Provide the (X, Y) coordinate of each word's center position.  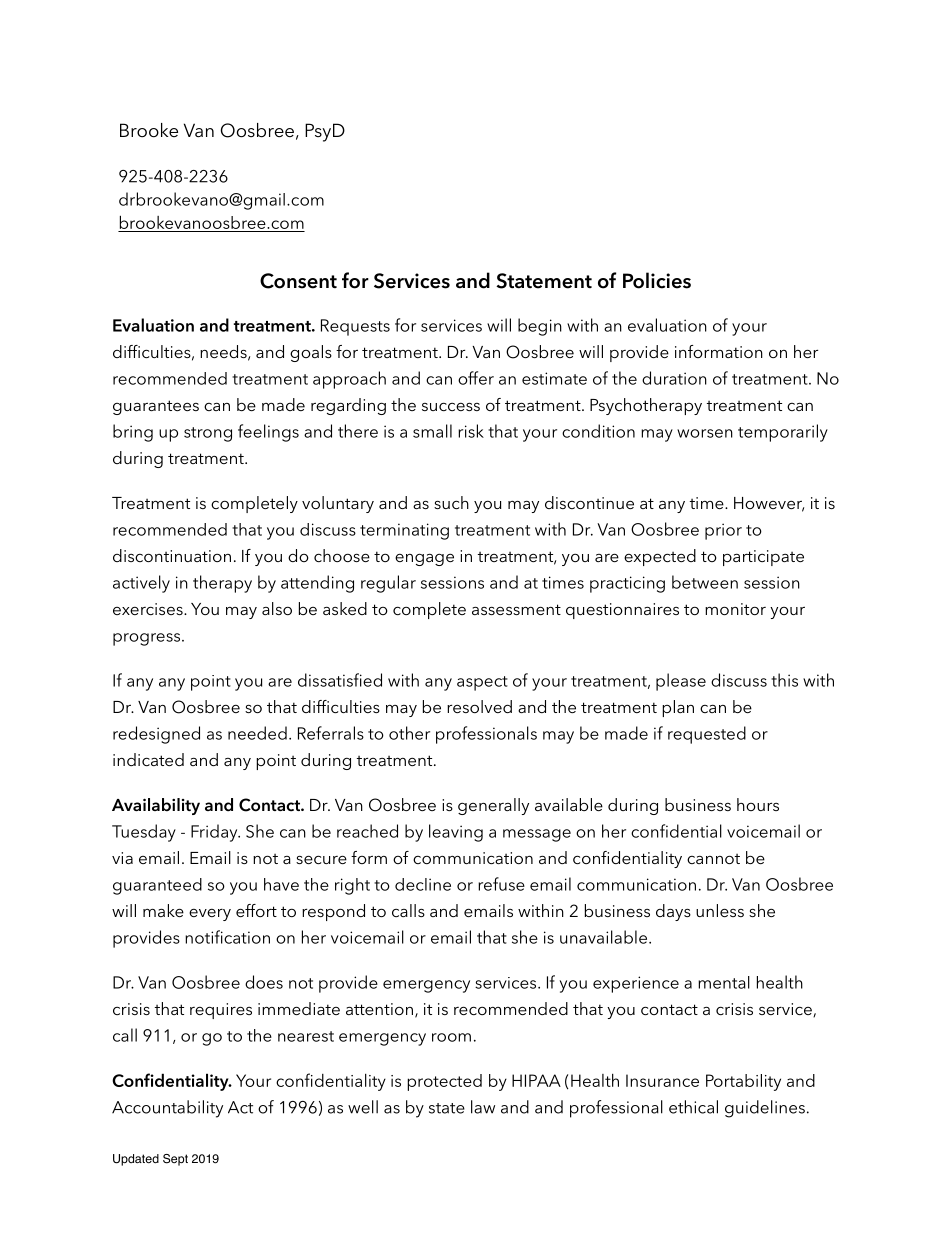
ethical (693, 1107)
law (483, 1107)
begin (540, 327)
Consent (298, 281)
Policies (657, 280)
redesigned (156, 735)
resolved (479, 706)
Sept (175, 1160)
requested (707, 735)
